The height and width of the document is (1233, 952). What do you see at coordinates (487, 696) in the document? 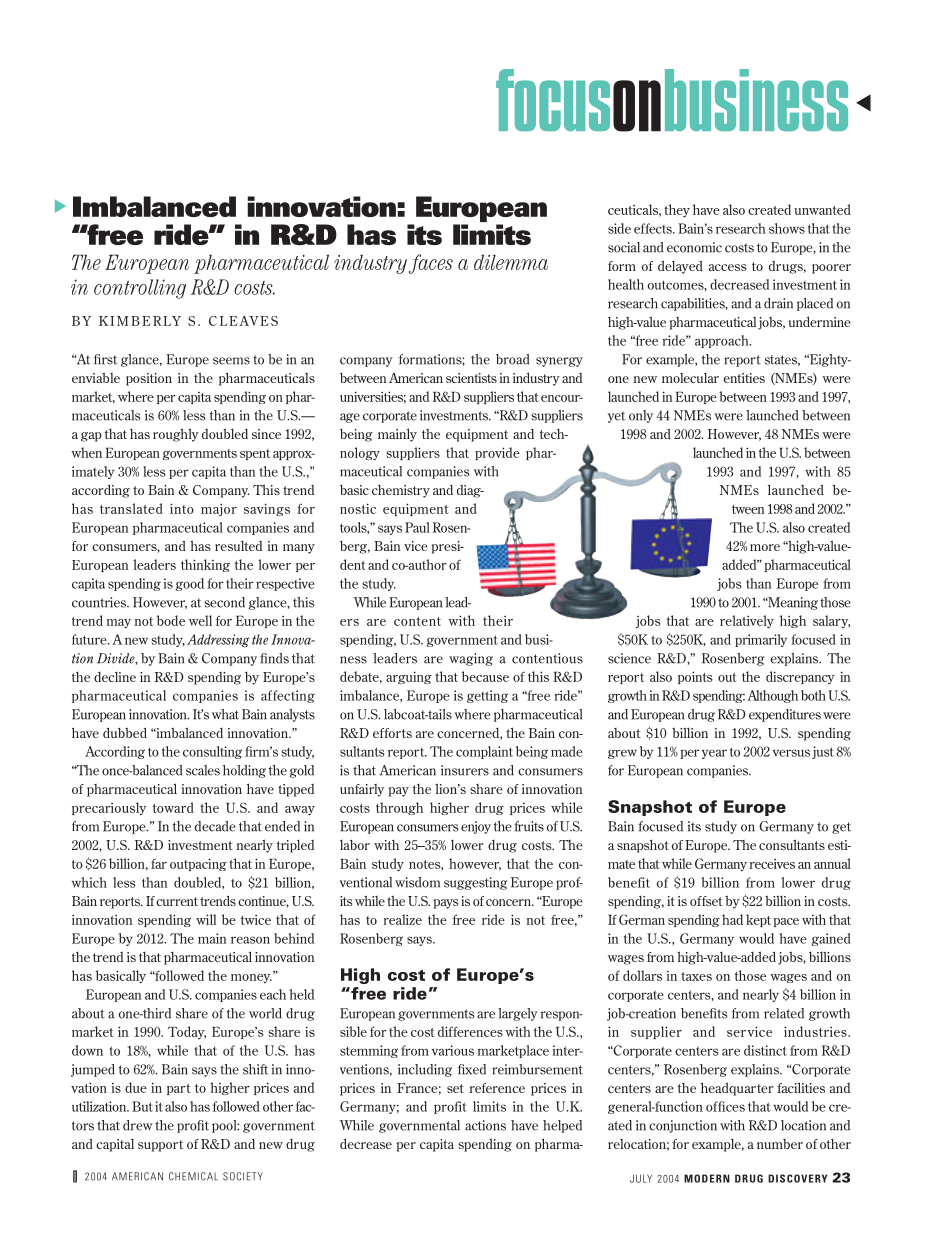
I see `getting` at bounding box center [487, 696].
